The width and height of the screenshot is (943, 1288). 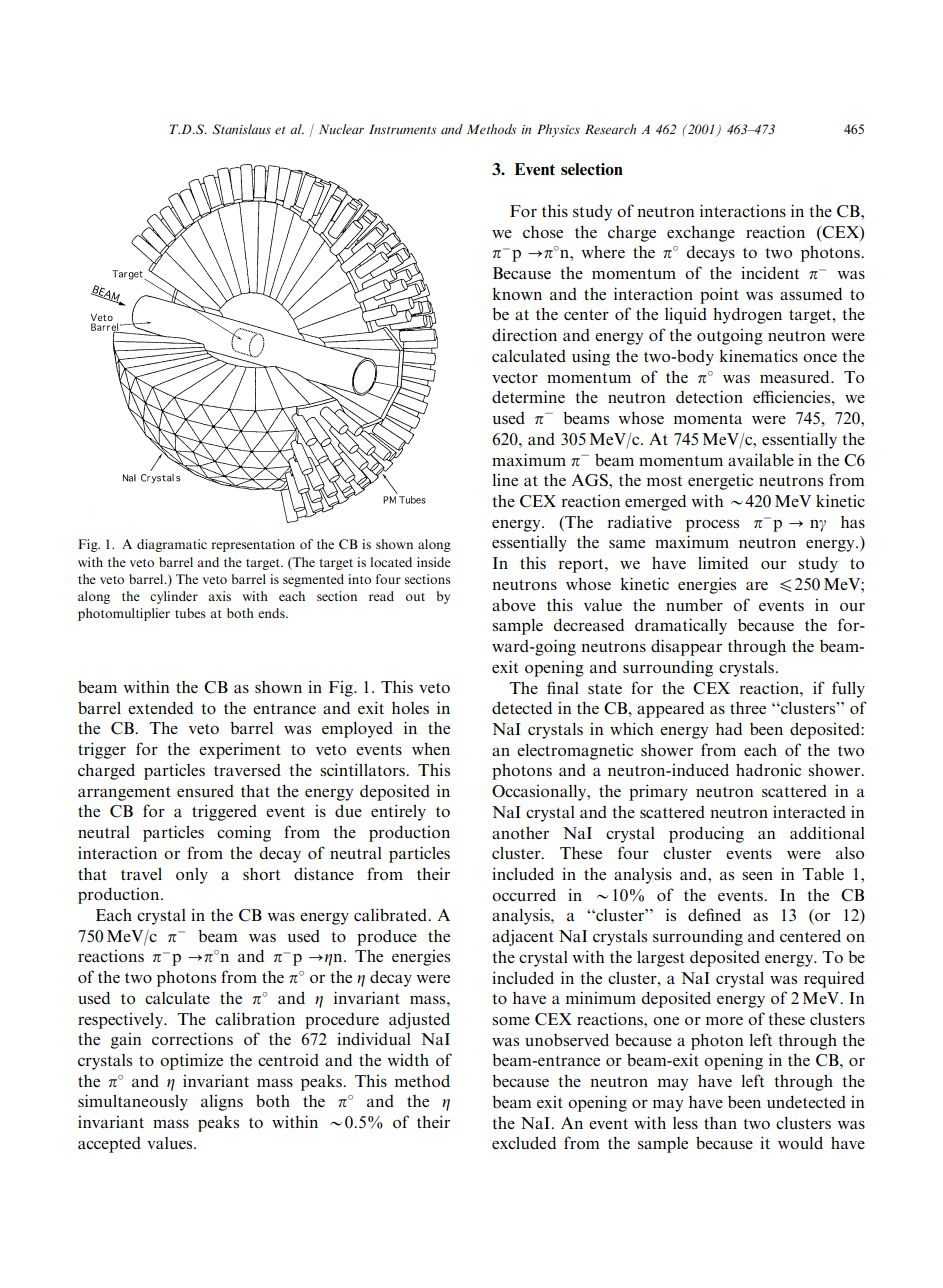 What do you see at coordinates (222, 1103) in the screenshot?
I see `aligns` at bounding box center [222, 1103].
